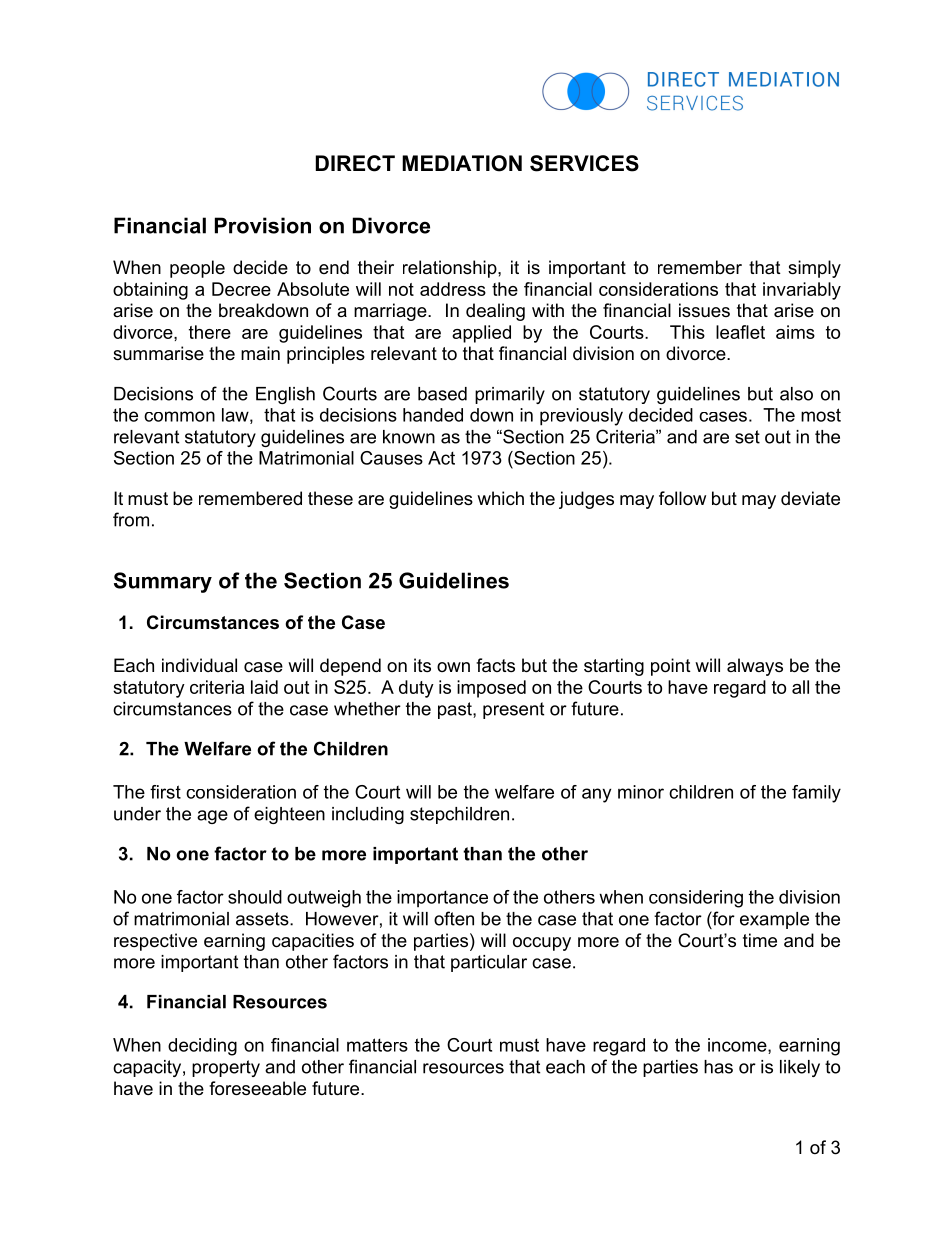 The width and height of the page is (952, 1233). Describe the element at coordinates (814, 269) in the page. I see `simply` at that location.
